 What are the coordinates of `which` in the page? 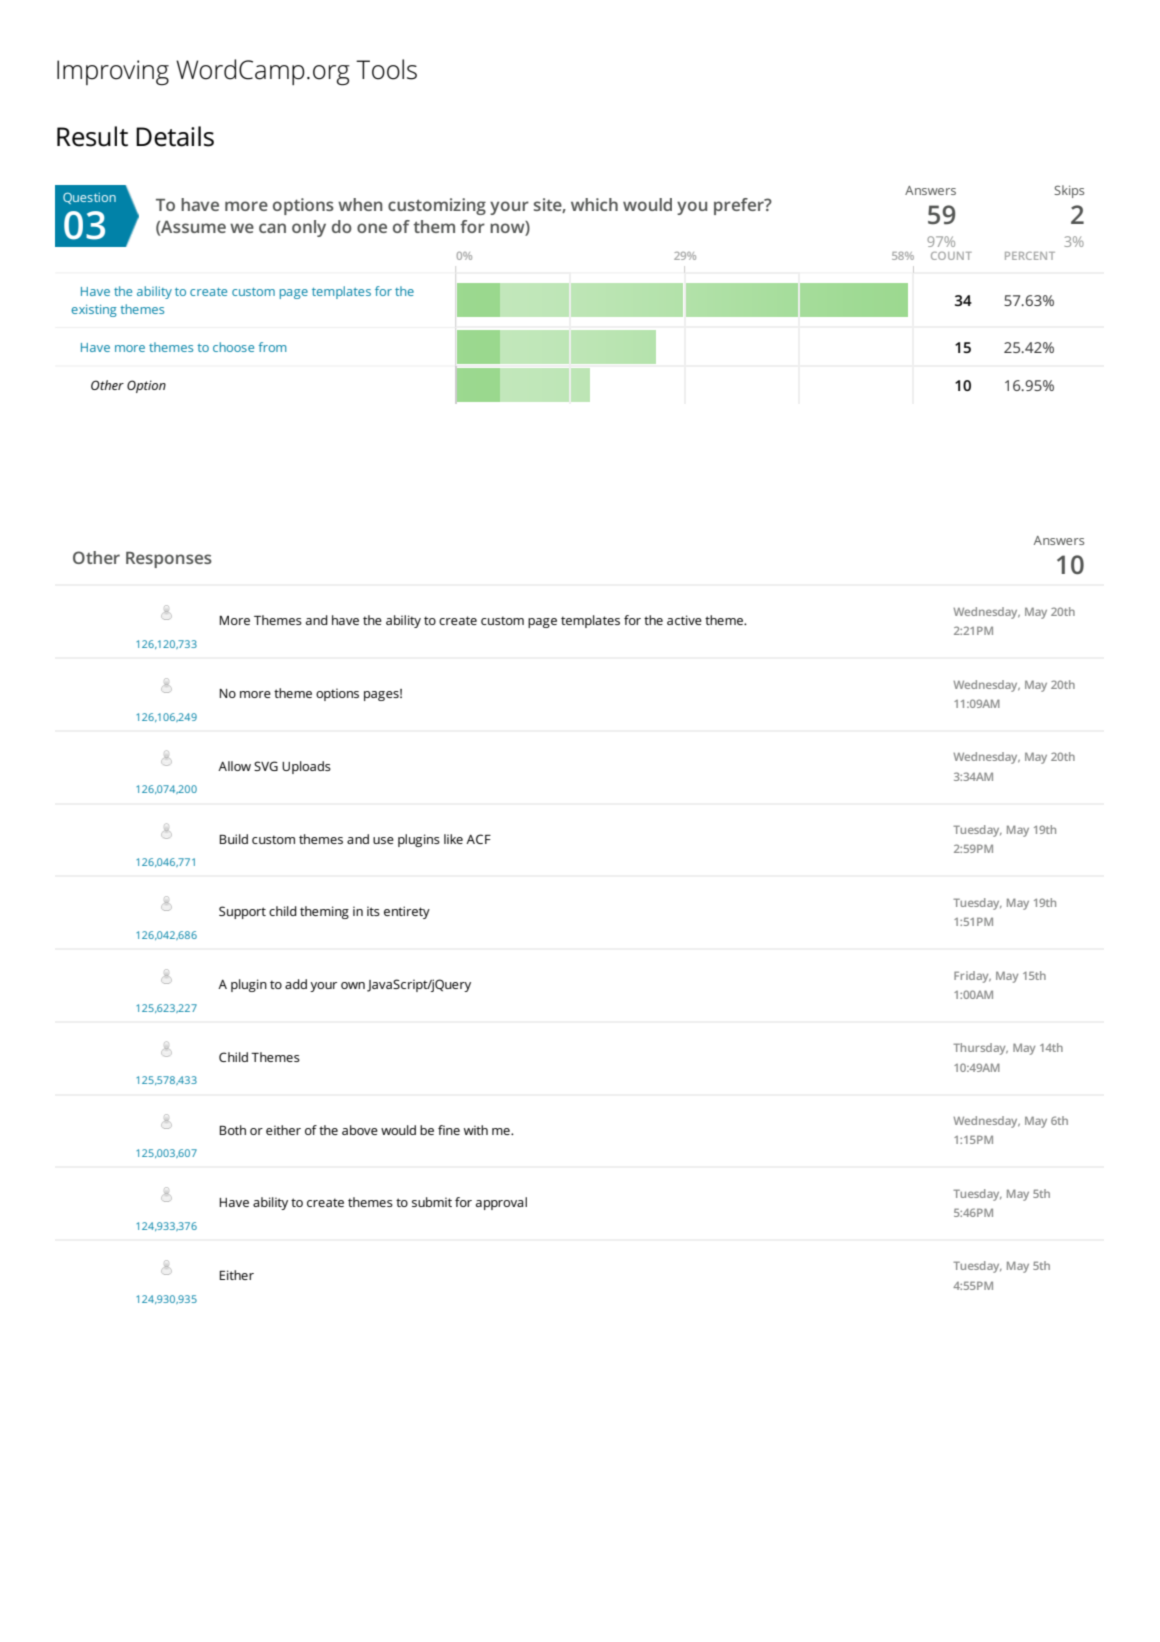 It's located at (594, 204).
